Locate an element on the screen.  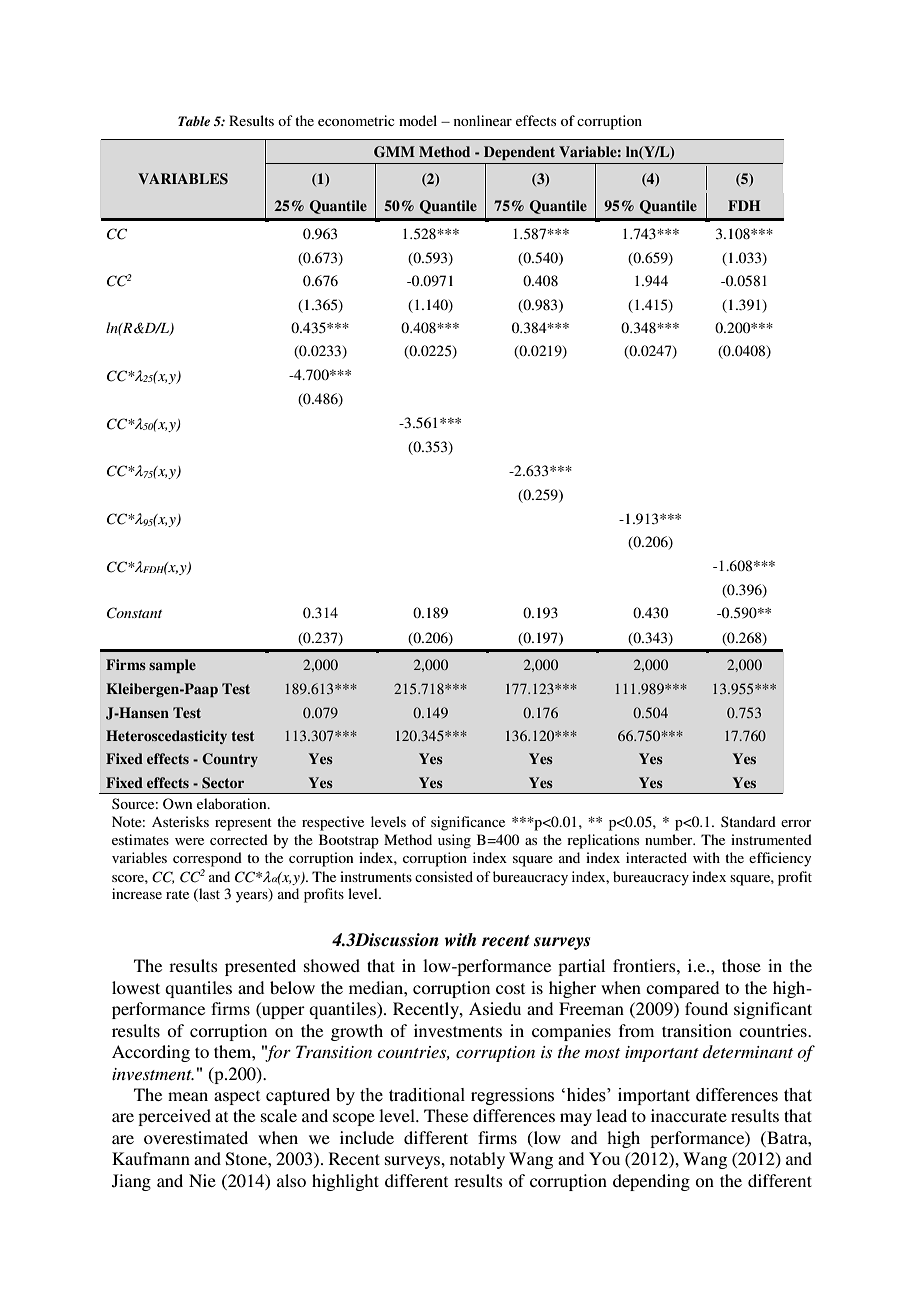
Standard is located at coordinates (748, 821).
